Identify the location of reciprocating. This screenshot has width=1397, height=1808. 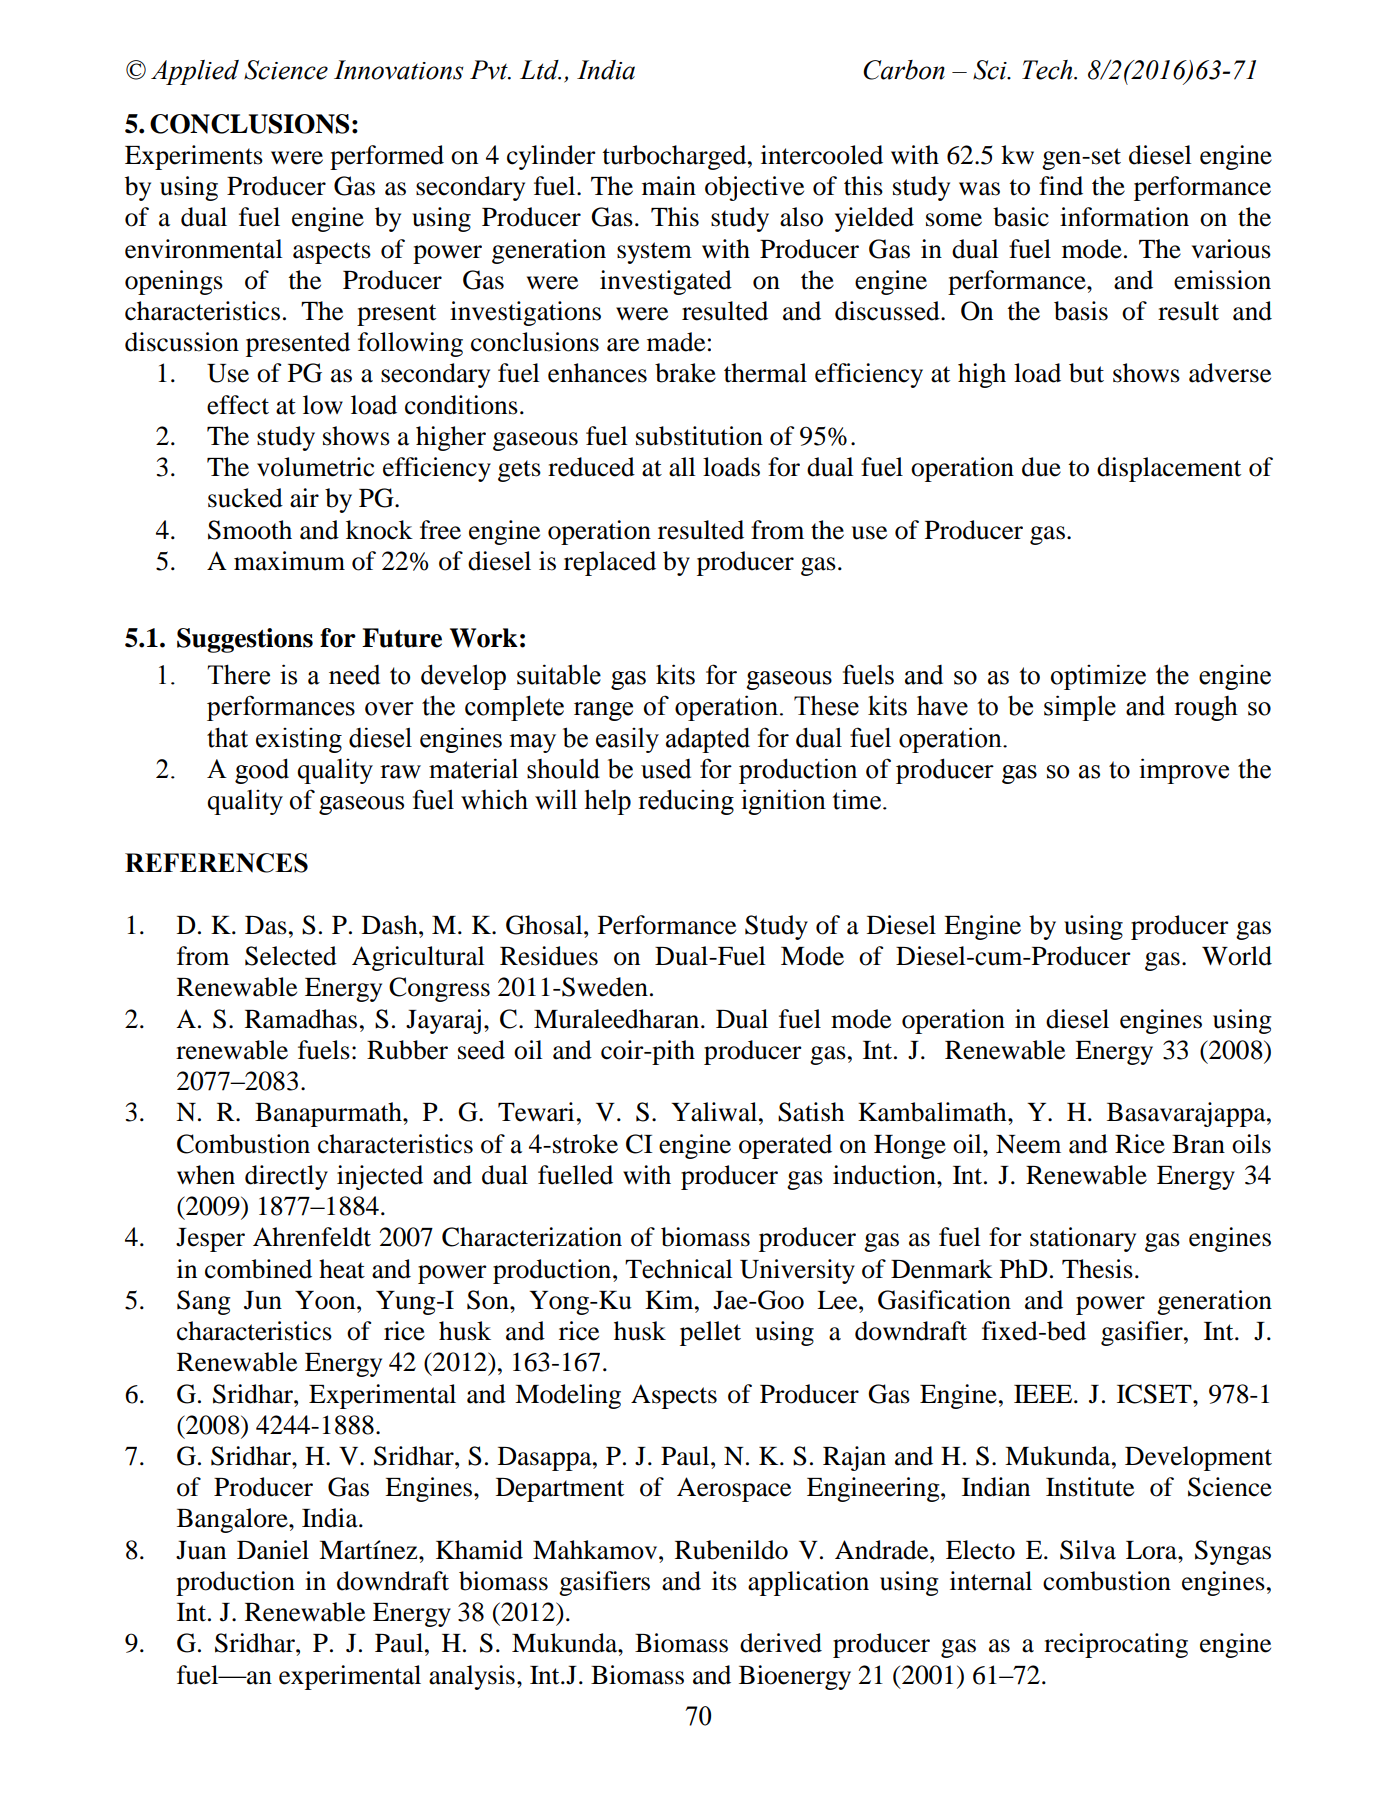
(1116, 1645).
